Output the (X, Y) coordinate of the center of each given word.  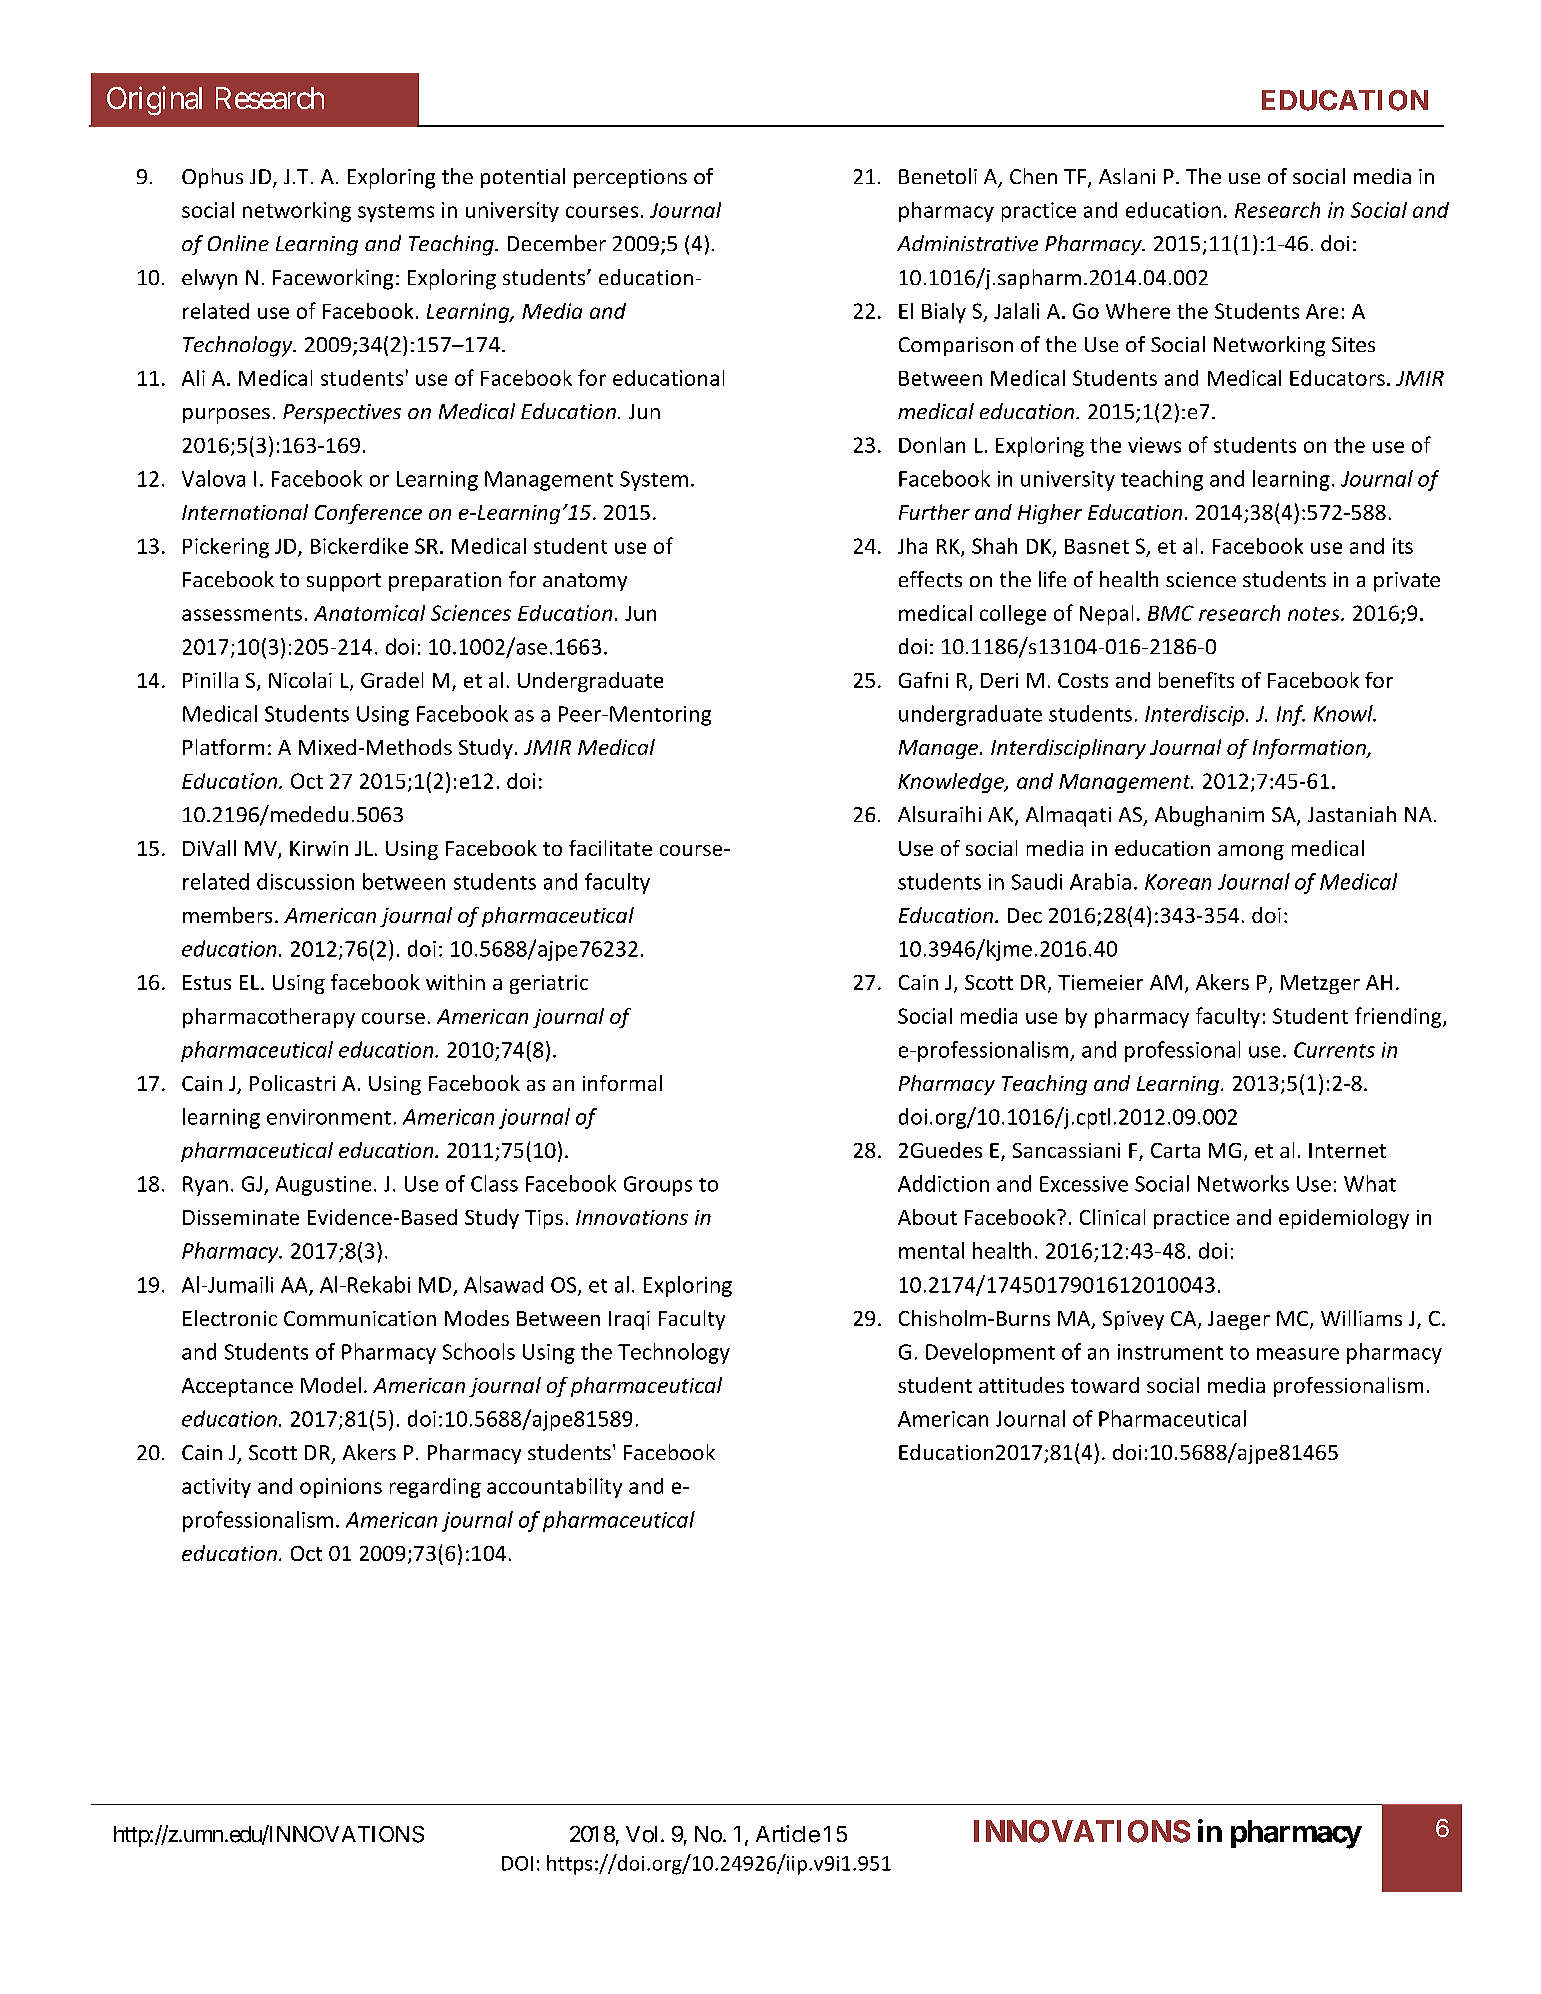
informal (622, 1083)
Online (238, 243)
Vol (641, 1834)
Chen (1033, 176)
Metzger (1320, 984)
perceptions (630, 178)
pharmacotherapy (269, 1018)
